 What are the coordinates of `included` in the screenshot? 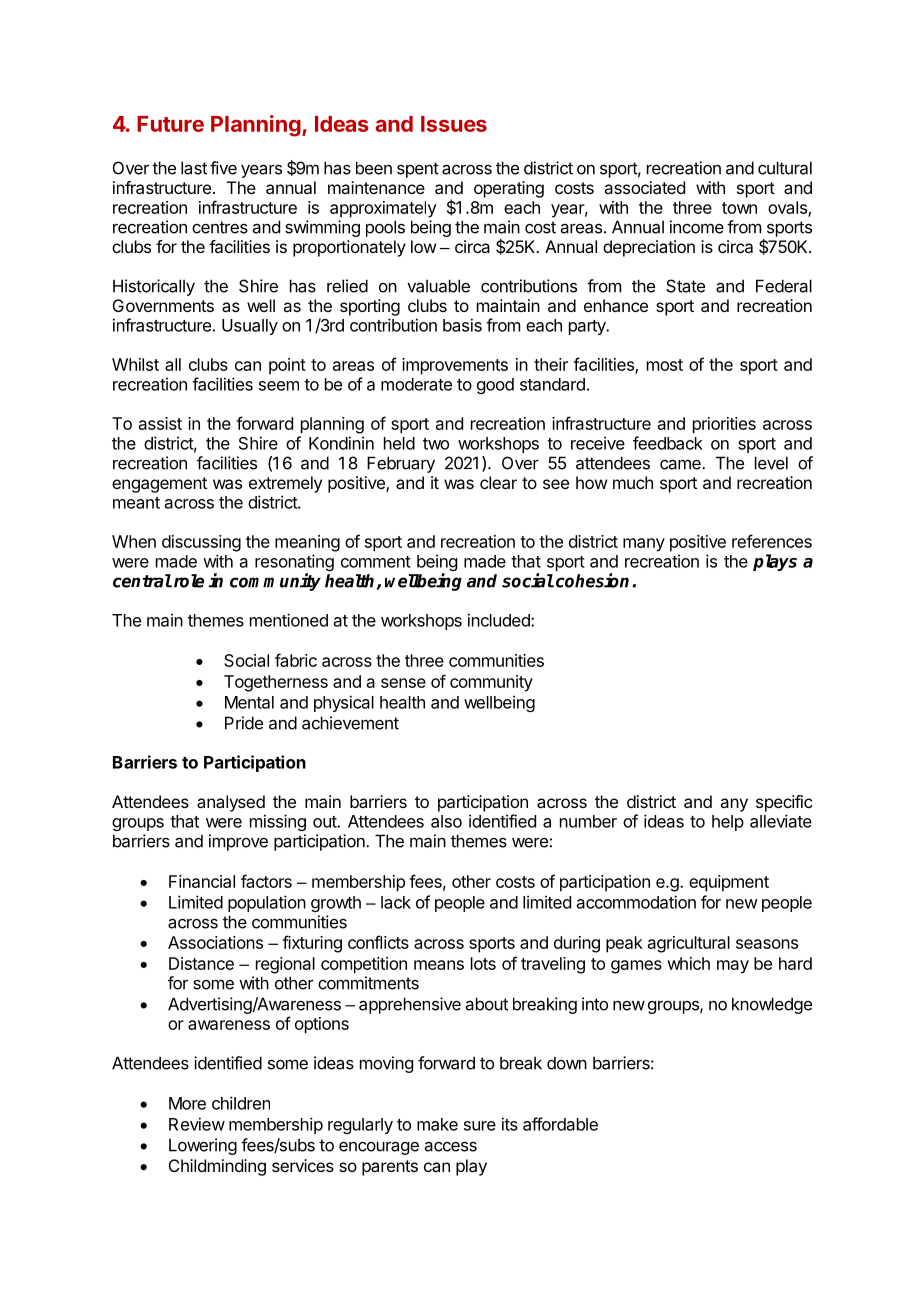 It's located at (500, 620).
